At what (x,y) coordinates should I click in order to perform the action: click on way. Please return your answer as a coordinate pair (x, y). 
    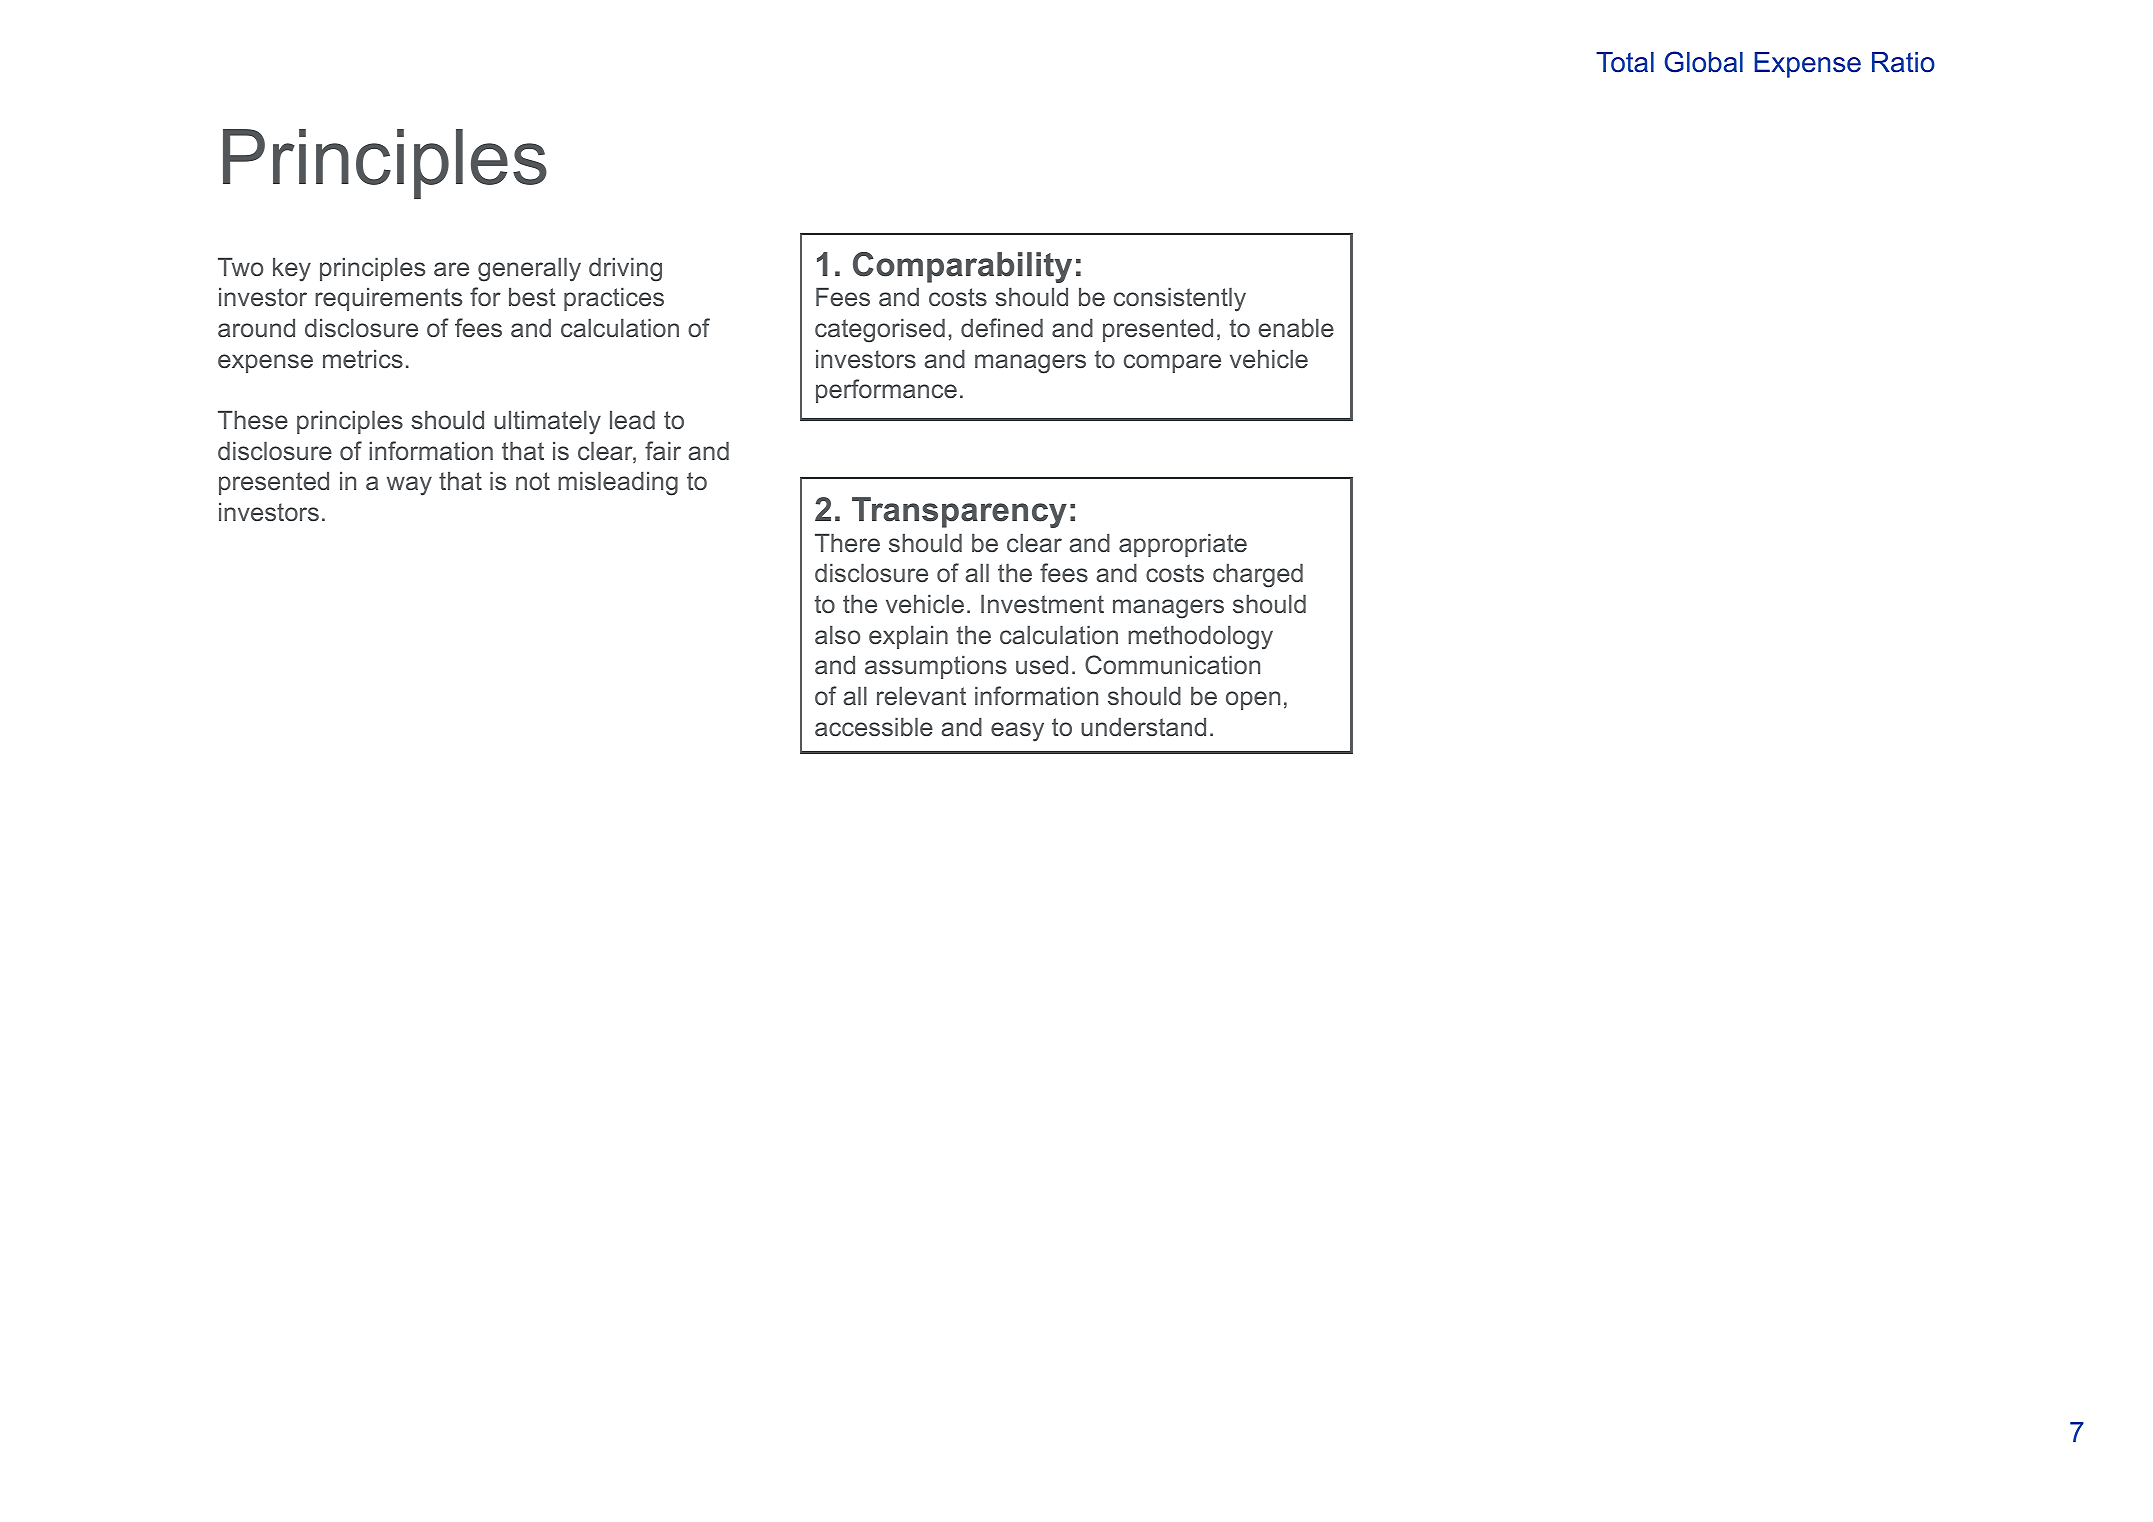
    Looking at the image, I should click on (409, 486).
